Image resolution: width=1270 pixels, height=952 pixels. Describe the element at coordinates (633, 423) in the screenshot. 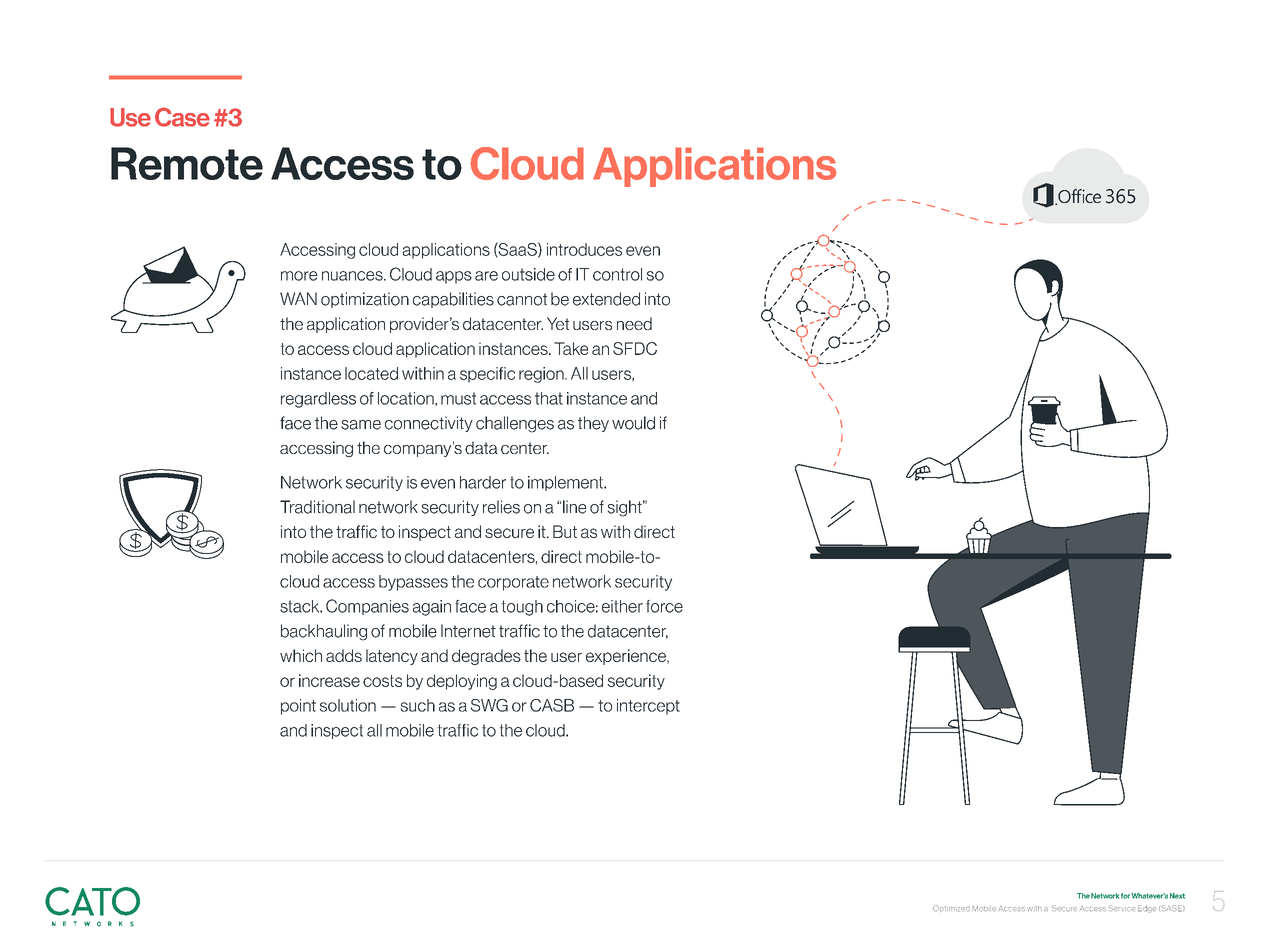

I see `would` at that location.
